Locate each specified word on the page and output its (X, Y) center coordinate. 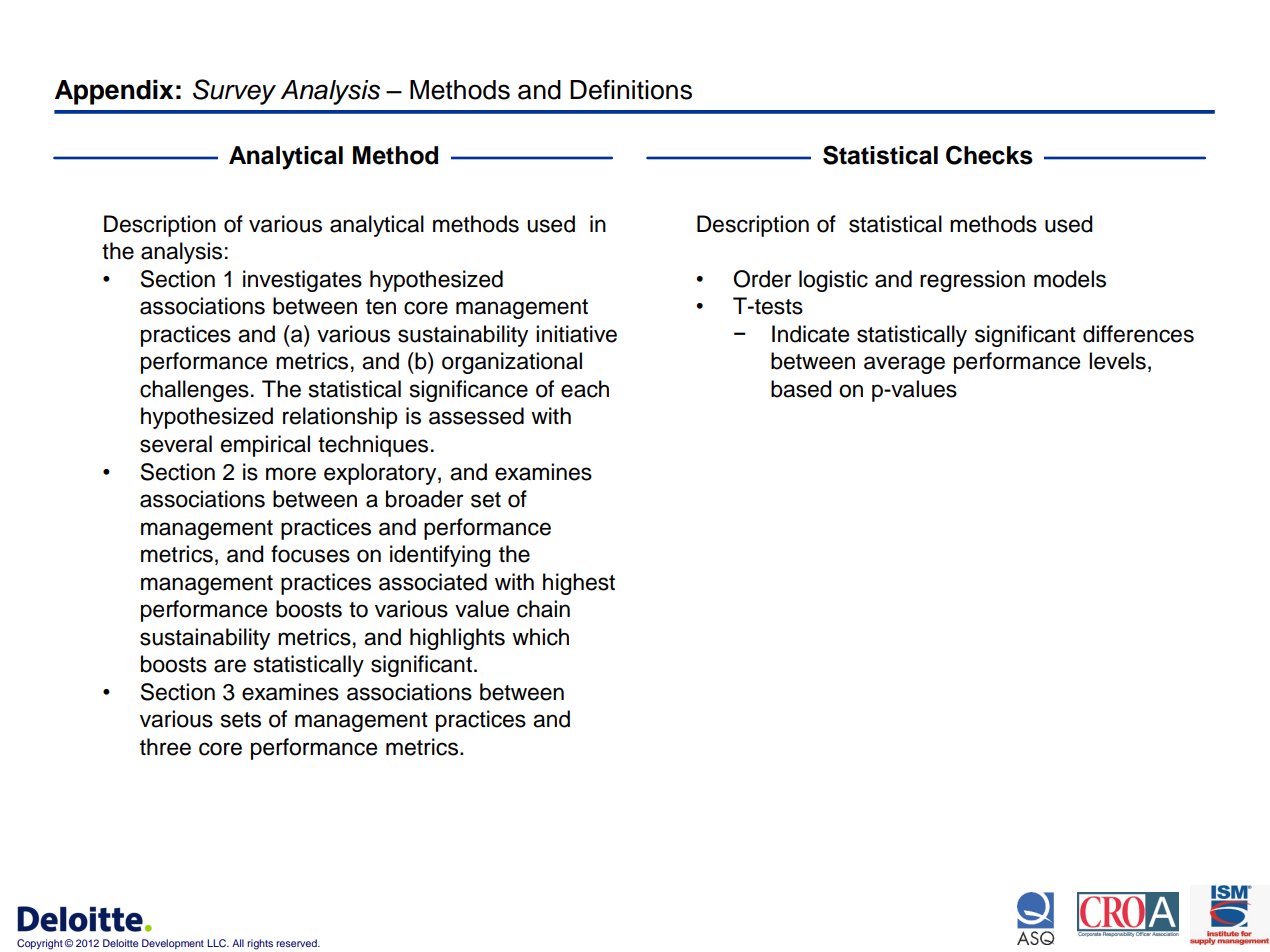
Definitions (631, 89)
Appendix (114, 92)
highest (579, 584)
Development (173, 944)
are (230, 666)
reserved (297, 943)
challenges (194, 391)
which (540, 637)
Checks (989, 155)
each (585, 389)
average (904, 365)
